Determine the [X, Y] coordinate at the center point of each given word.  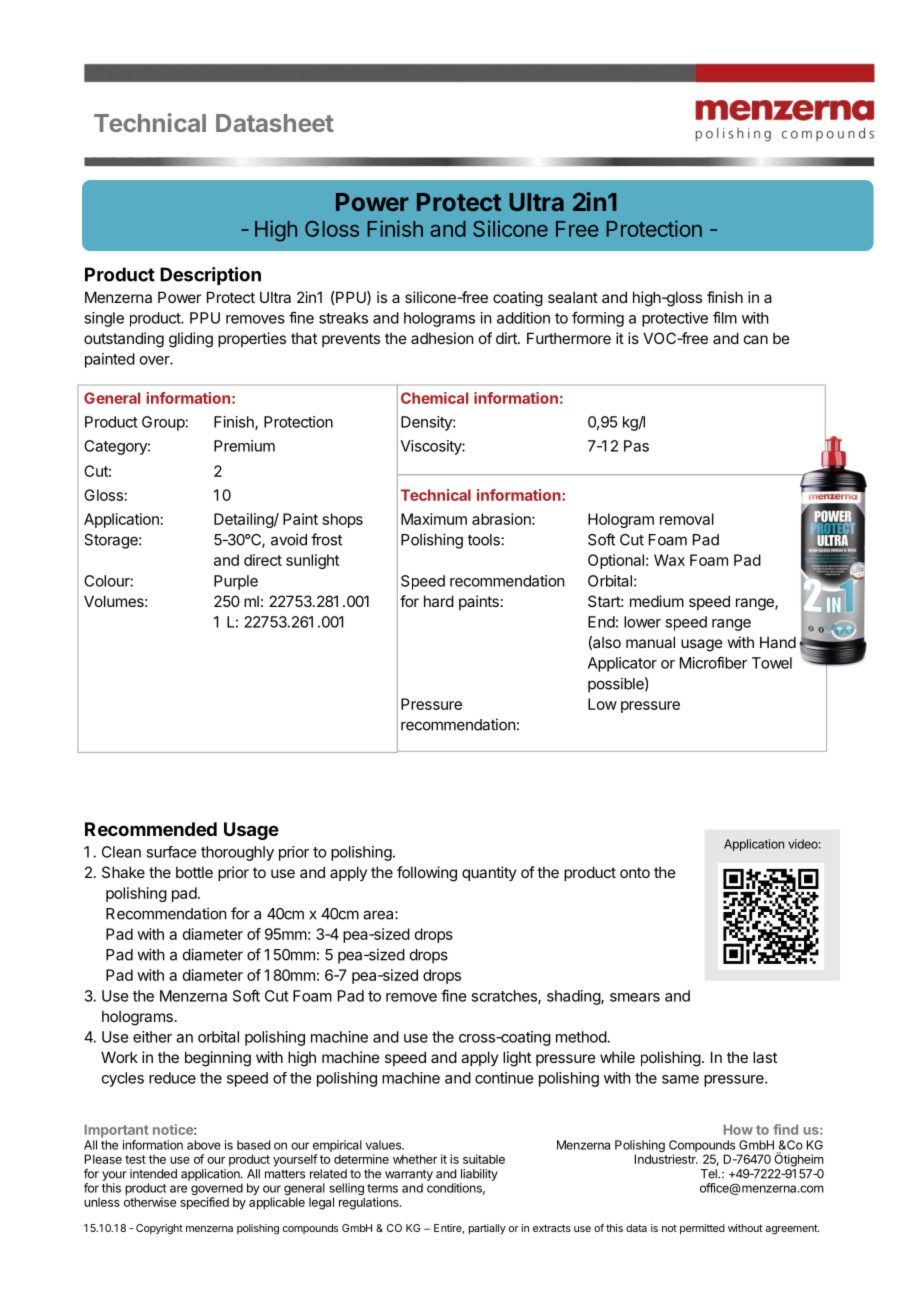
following [427, 874]
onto [635, 872]
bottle [194, 872]
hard [439, 601]
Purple [236, 582]
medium [657, 601]
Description [210, 276]
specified [204, 1203]
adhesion [442, 338]
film [725, 317]
